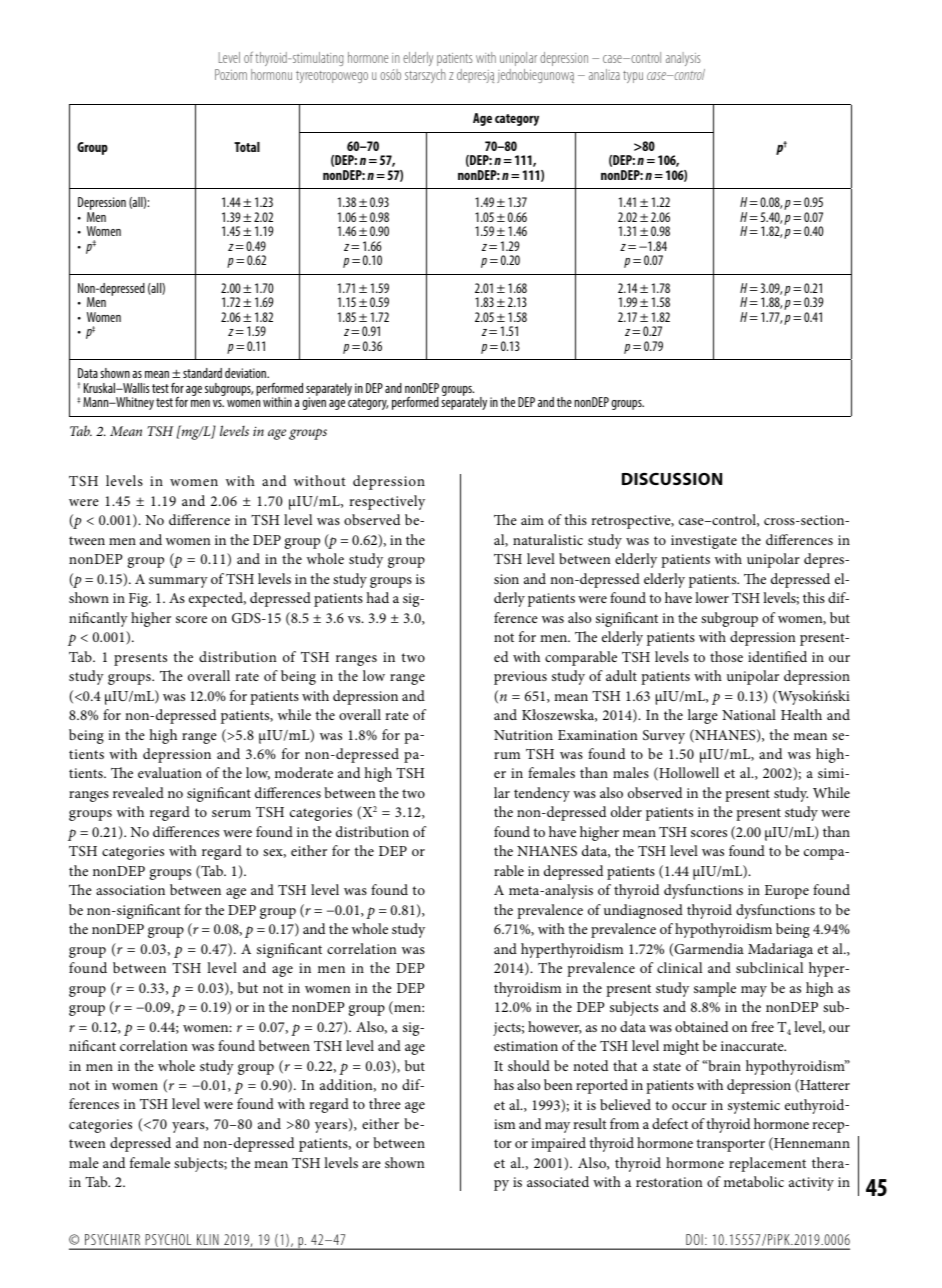 The height and width of the image is (1288, 942). I want to click on aim, so click(532, 520).
